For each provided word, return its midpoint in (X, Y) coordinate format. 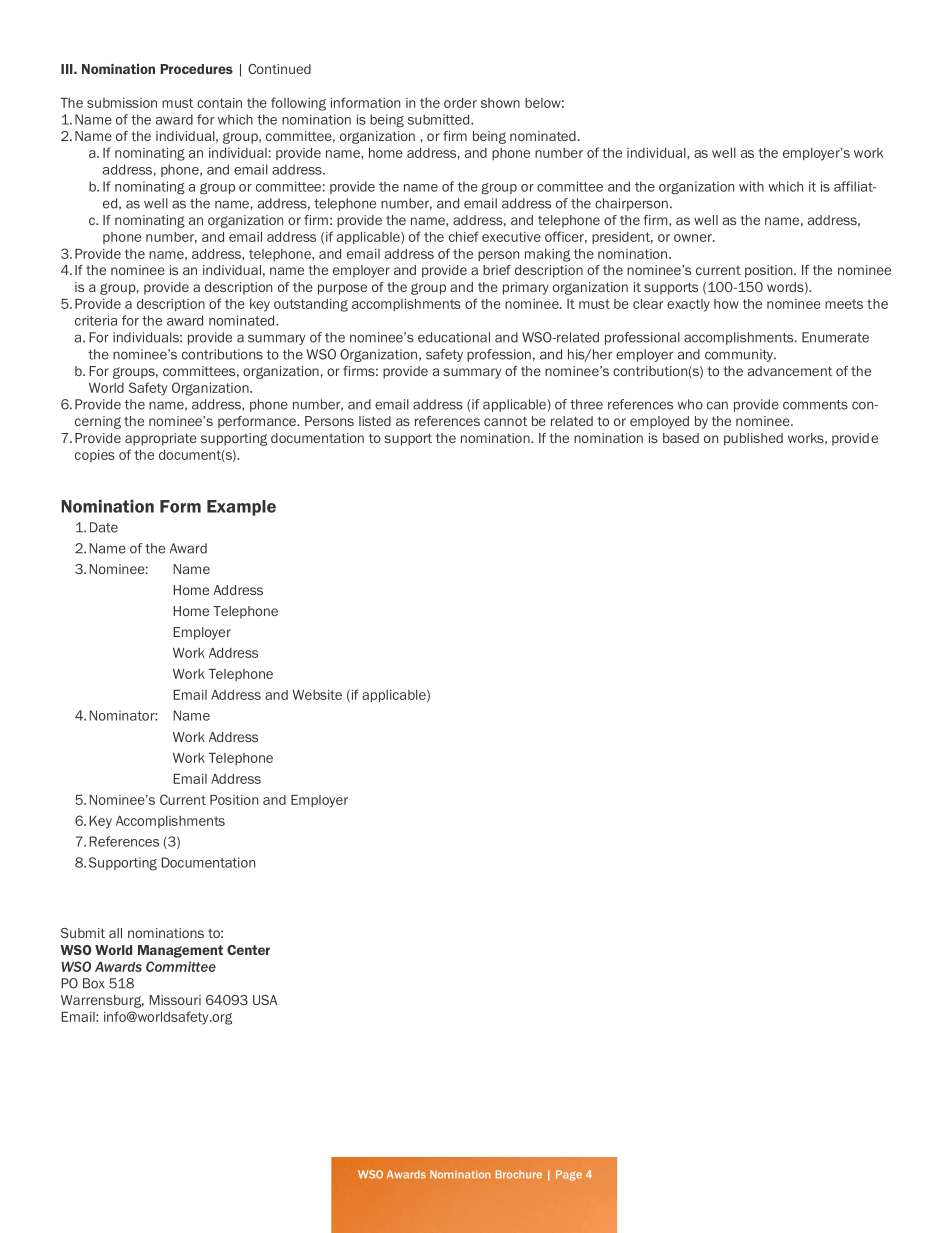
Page (569, 1175)
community (740, 355)
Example (241, 508)
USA (265, 1000)
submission (122, 103)
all (115, 933)
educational (454, 337)
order (460, 103)
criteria (96, 320)
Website (317, 695)
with (751, 186)
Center (248, 950)
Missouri (175, 1000)
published (753, 439)
